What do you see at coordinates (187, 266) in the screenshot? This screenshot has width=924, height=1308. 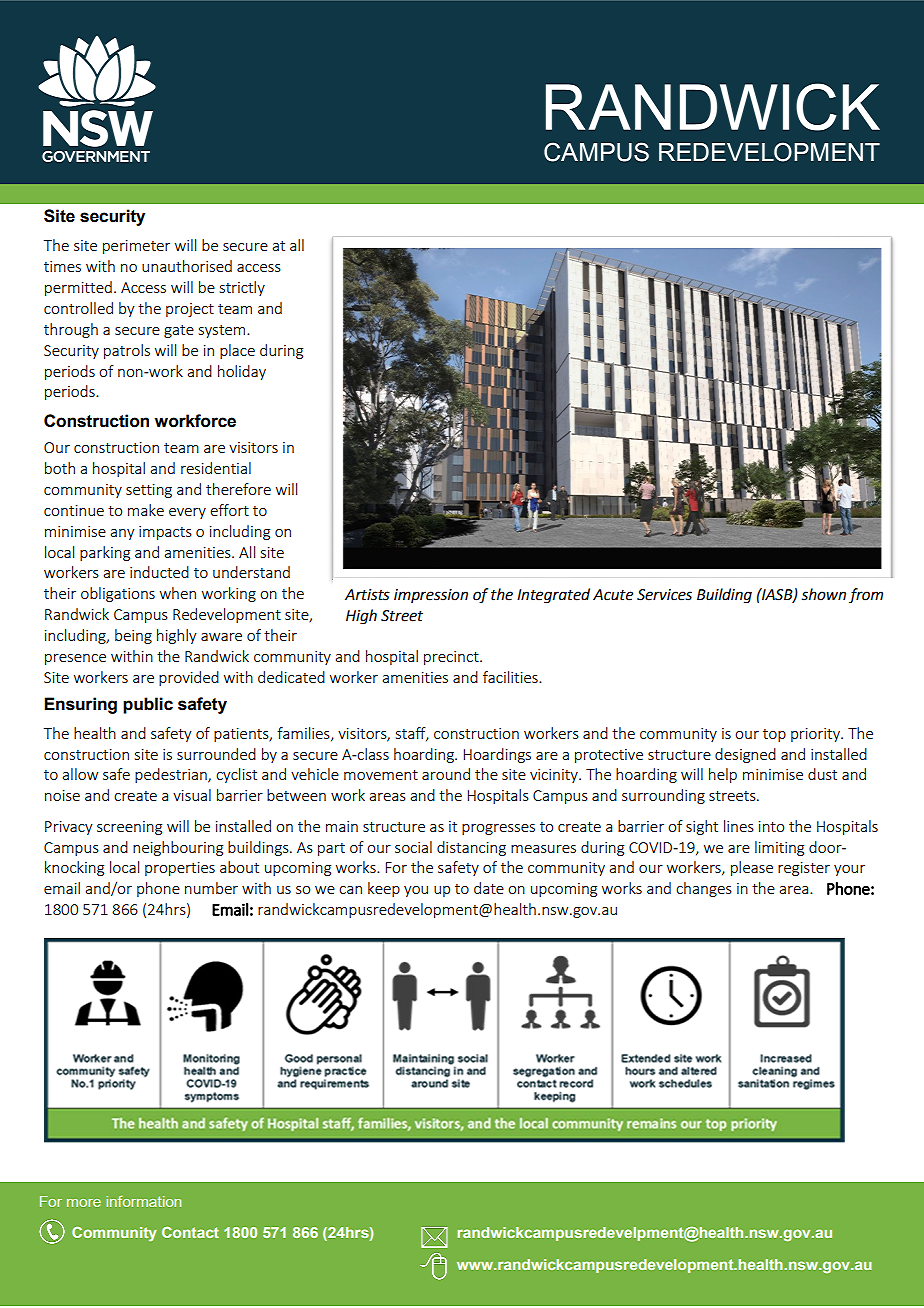 I see `unauthorised` at bounding box center [187, 266].
